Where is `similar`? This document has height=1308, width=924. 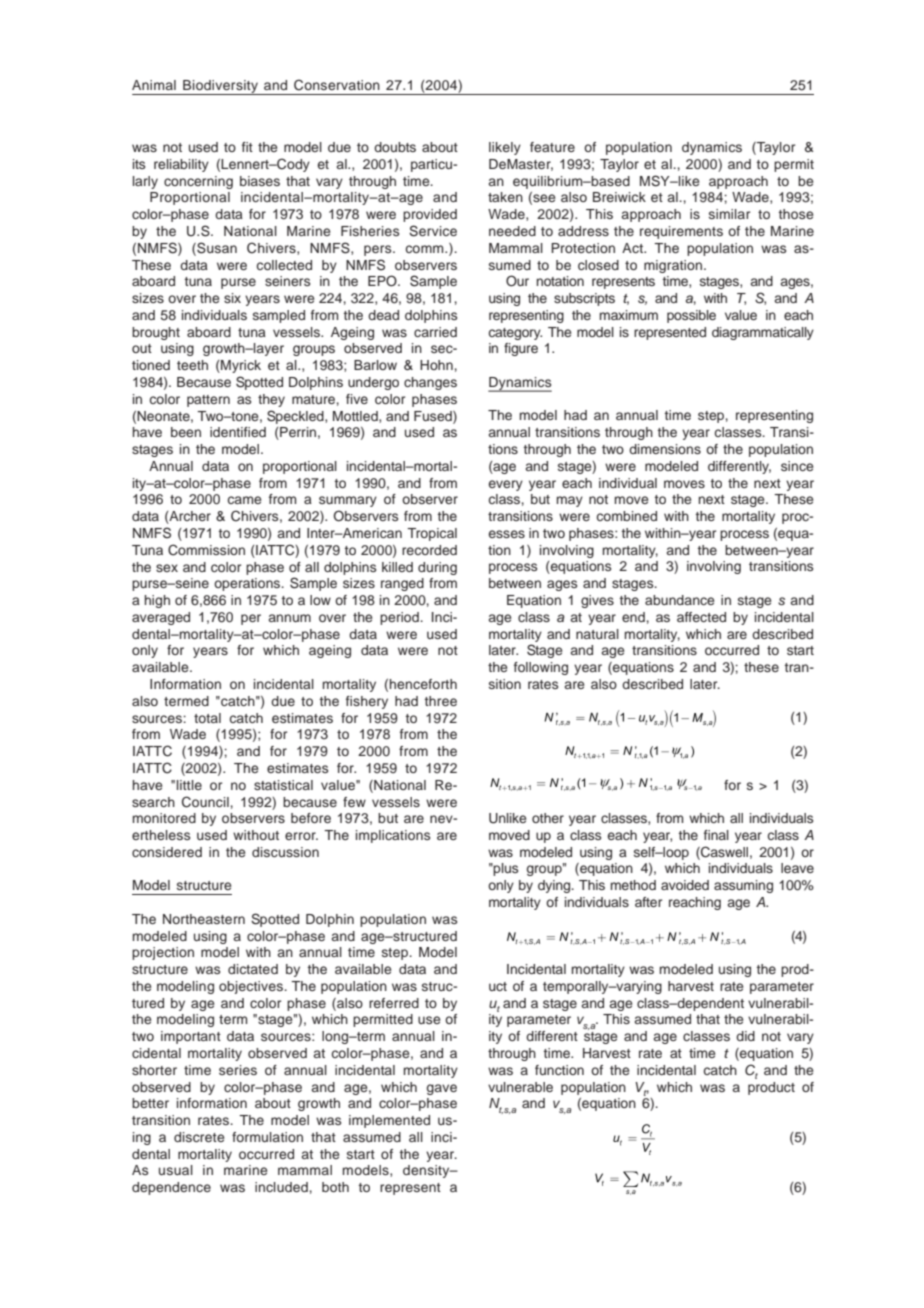
similar is located at coordinates (729, 214).
